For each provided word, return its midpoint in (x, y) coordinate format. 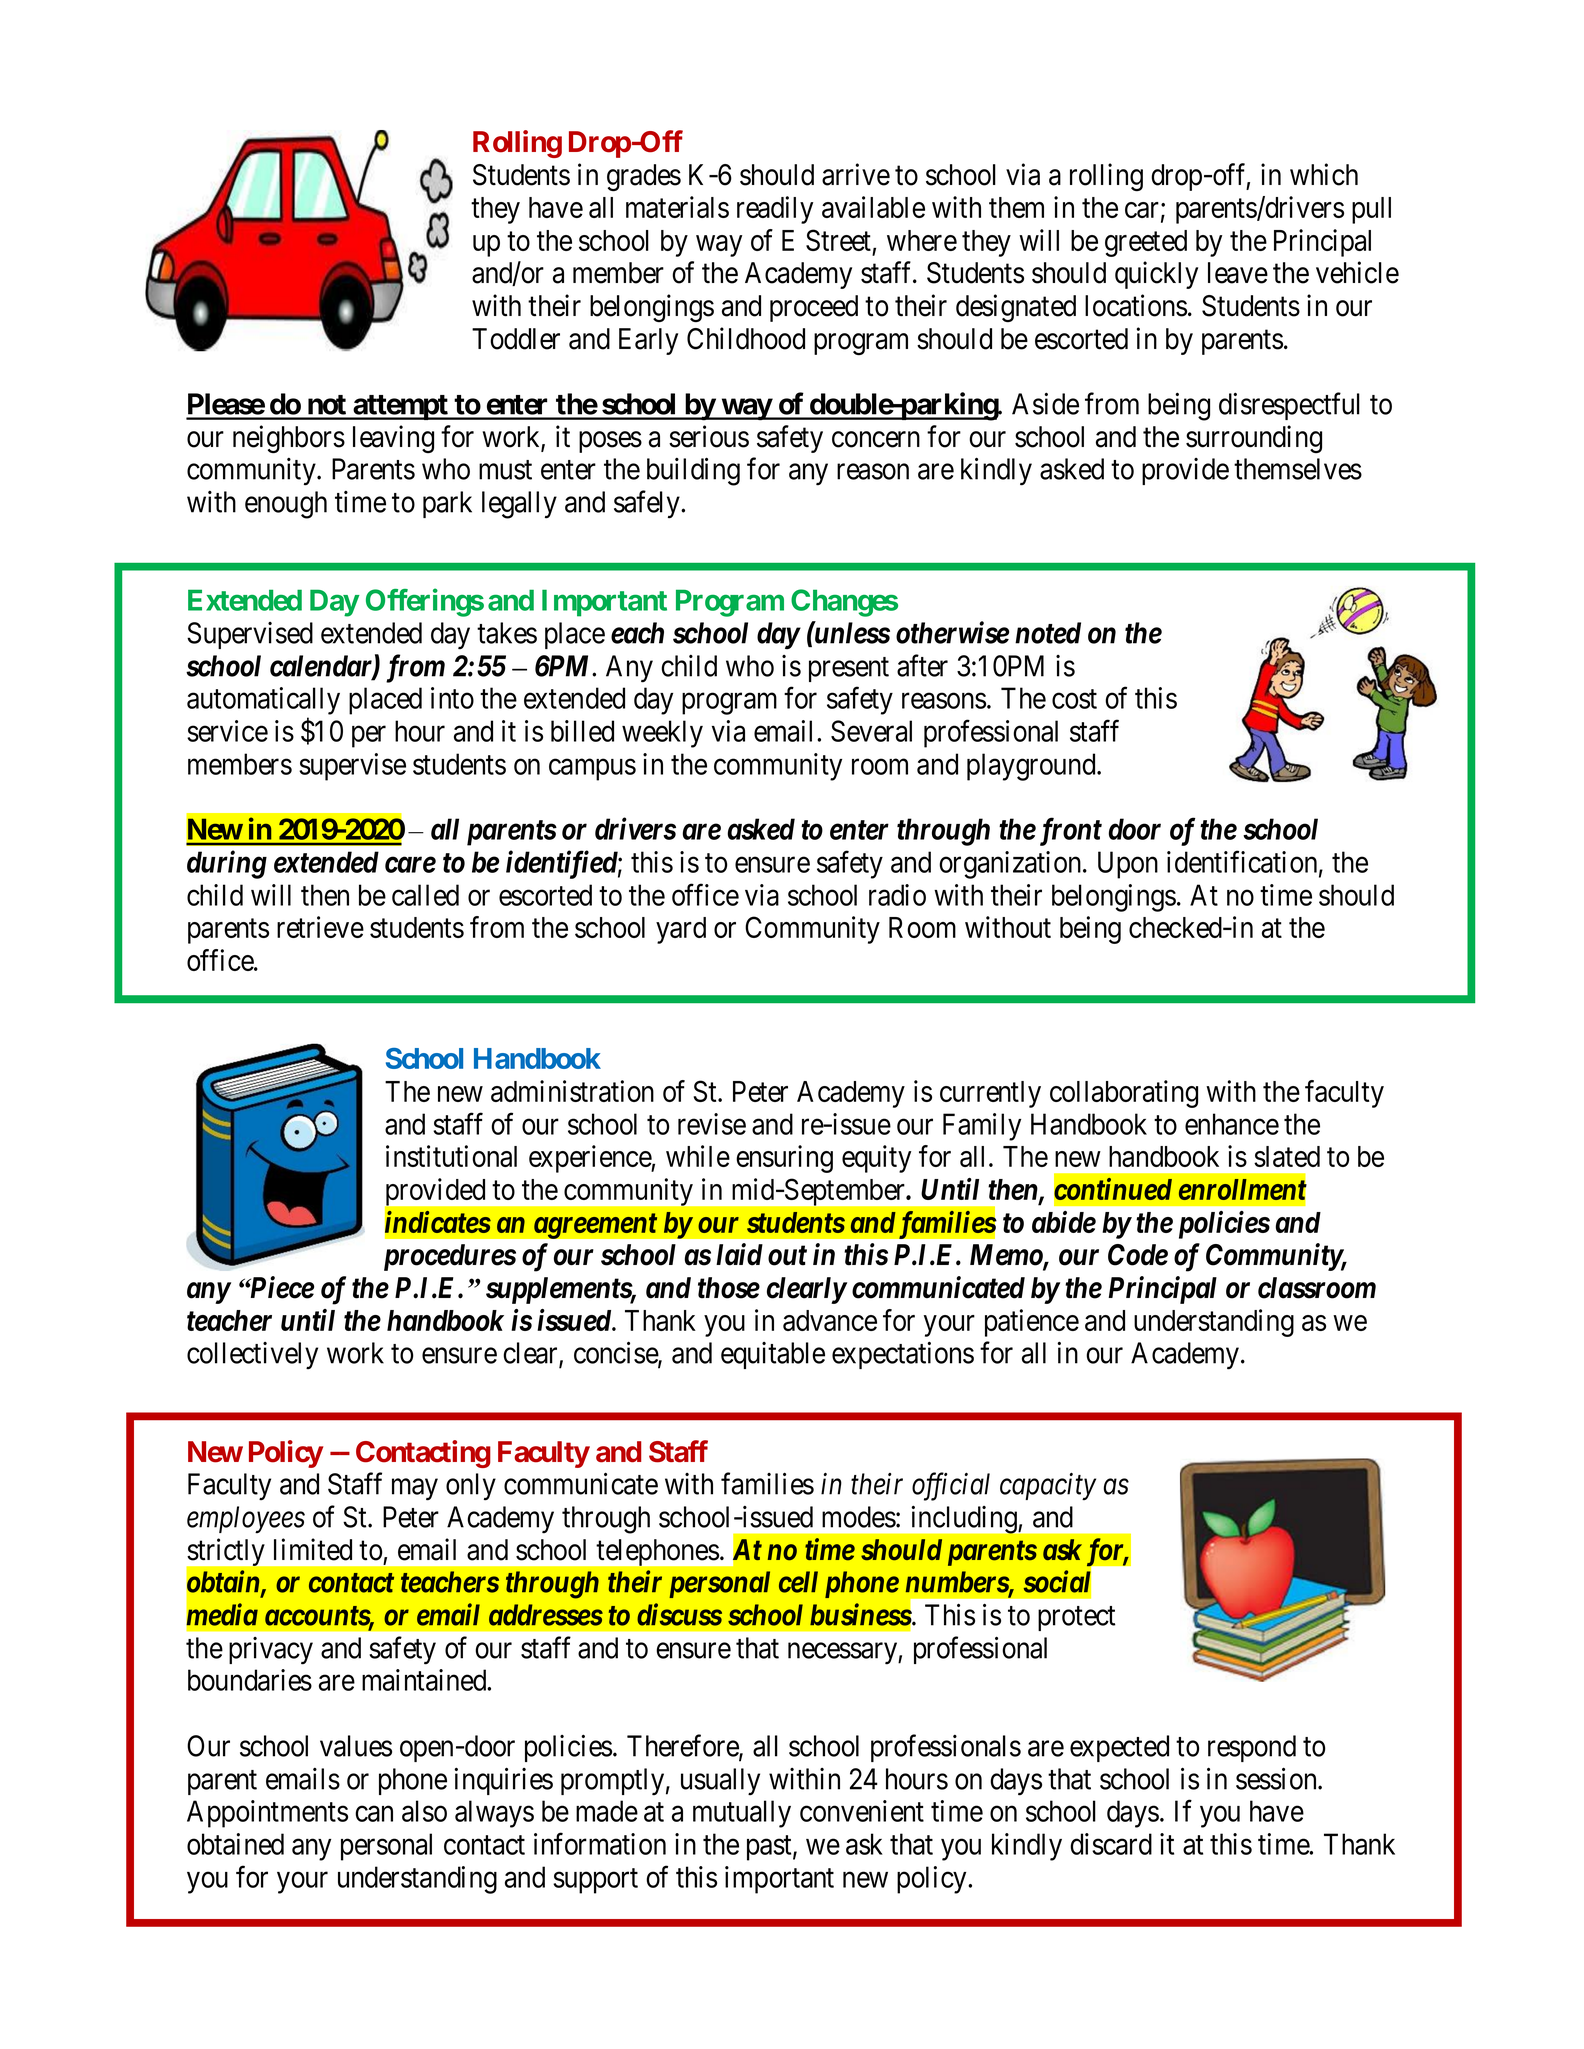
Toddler (516, 339)
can (374, 1814)
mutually (742, 1814)
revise (712, 1124)
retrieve (320, 927)
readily (775, 210)
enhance (1232, 1124)
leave (1238, 273)
